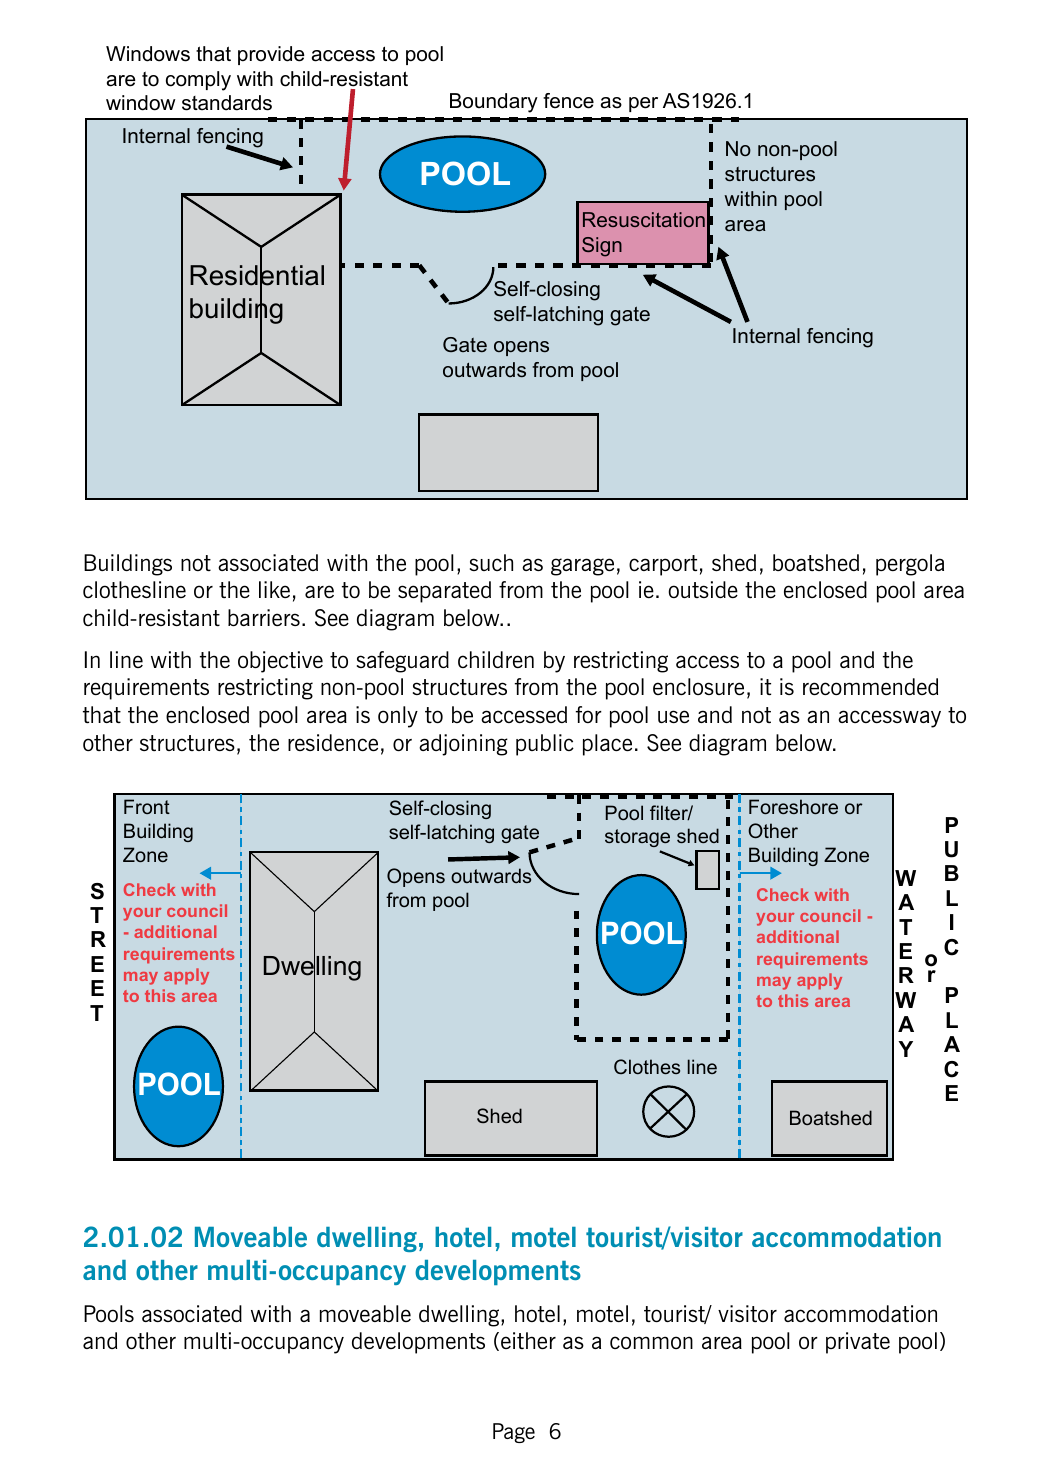 The image size is (1053, 1479). Describe the element at coordinates (494, 103) in the document. I see `Boundary` at that location.
